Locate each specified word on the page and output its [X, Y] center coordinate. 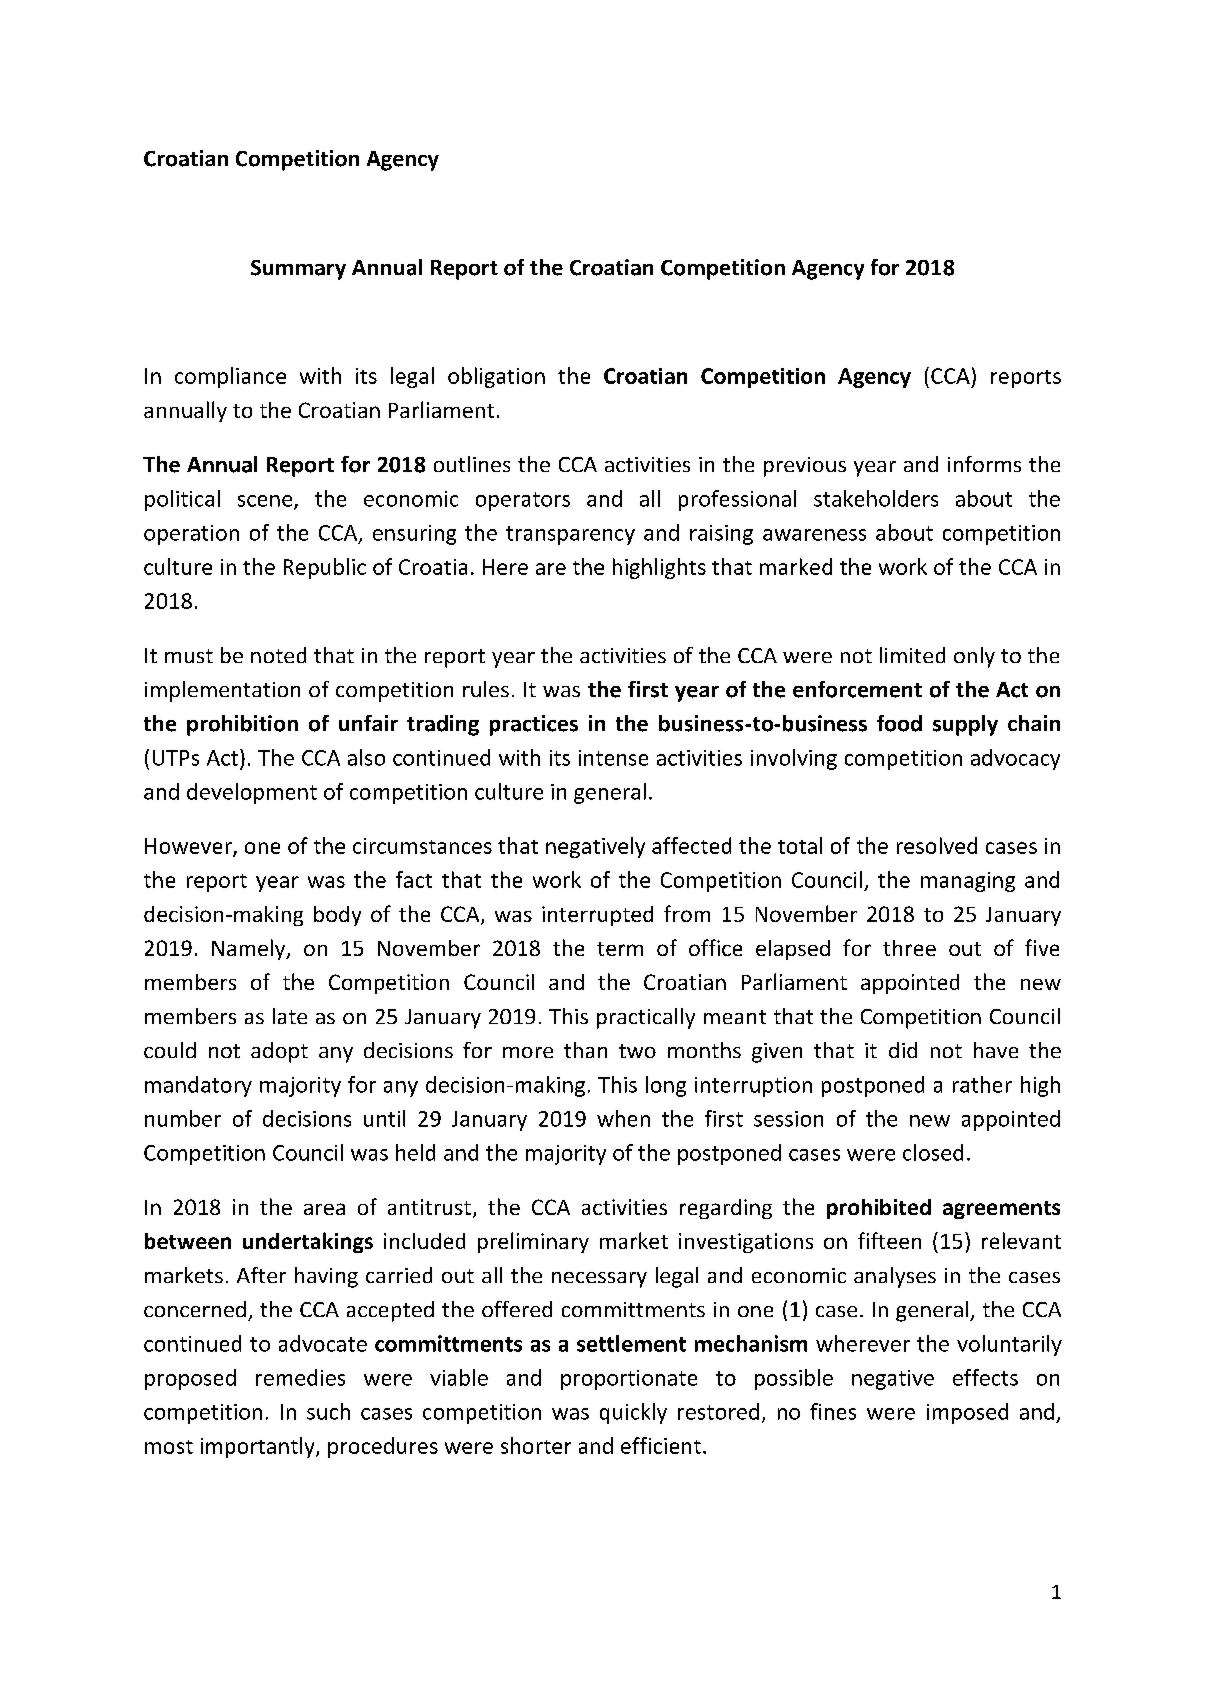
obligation [496, 377]
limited [912, 655]
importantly [259, 1447]
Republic [325, 568]
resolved [937, 845]
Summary [298, 270]
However [189, 847]
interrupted [597, 916]
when [623, 1118]
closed [933, 1152]
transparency [570, 535]
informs [984, 464]
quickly [633, 1413]
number [183, 1118]
